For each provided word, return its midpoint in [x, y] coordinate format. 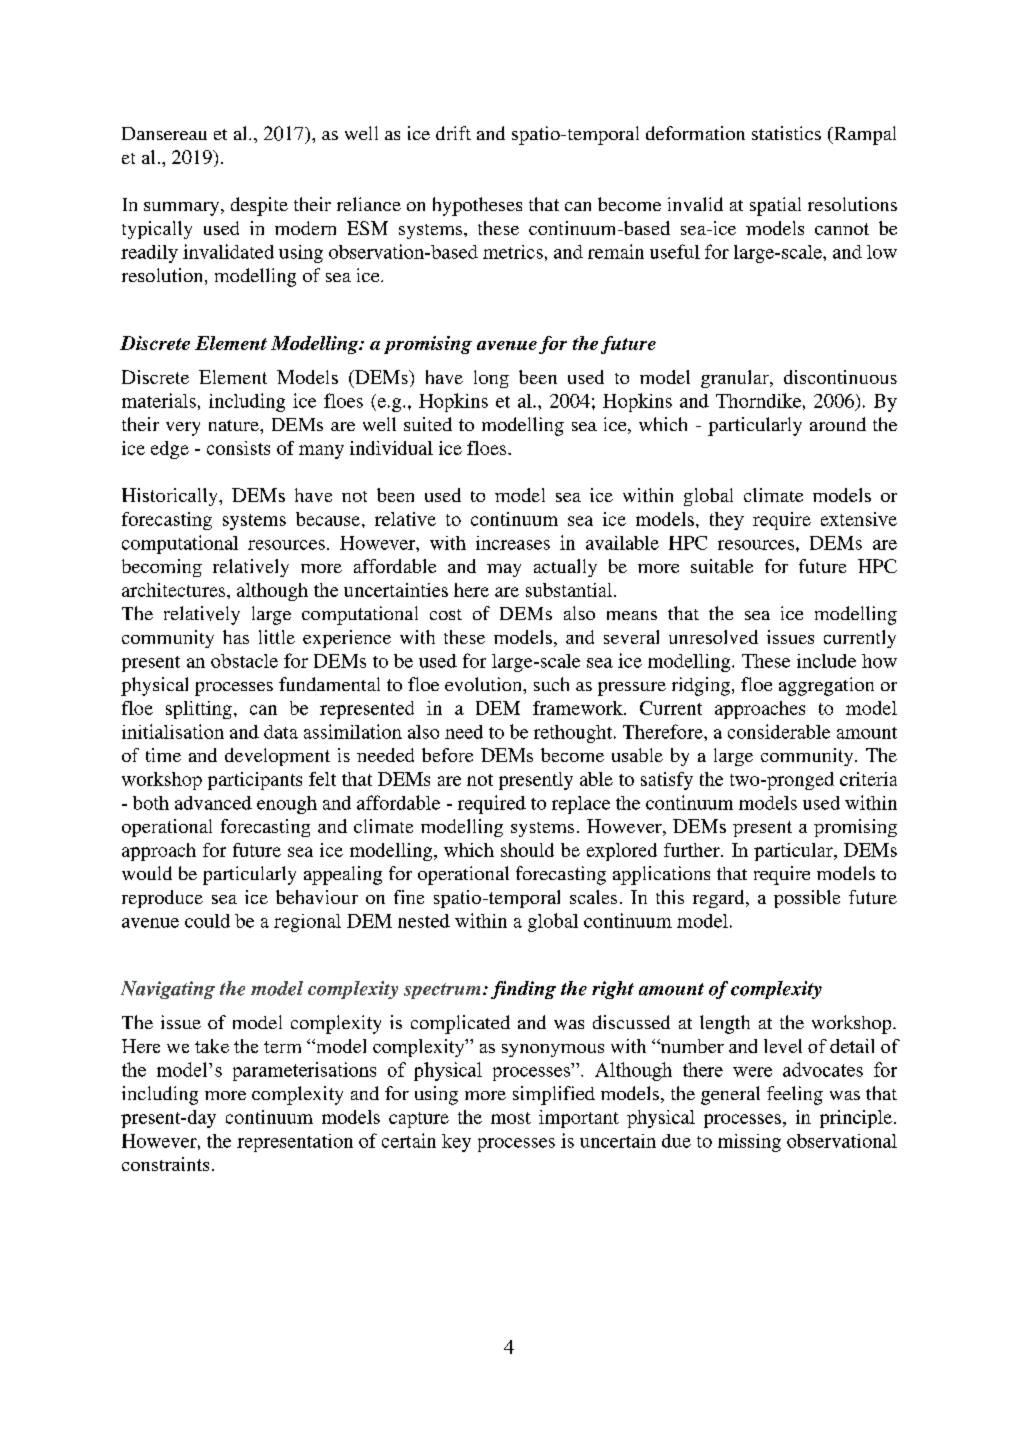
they [727, 521]
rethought [574, 734]
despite [259, 206]
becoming [162, 568]
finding [523, 990]
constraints [165, 1164]
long [491, 379]
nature [235, 425]
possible [807, 899]
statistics [786, 133]
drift [453, 133]
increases [513, 543]
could [207, 921]
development [277, 757]
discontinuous [840, 377]
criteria [868, 779]
